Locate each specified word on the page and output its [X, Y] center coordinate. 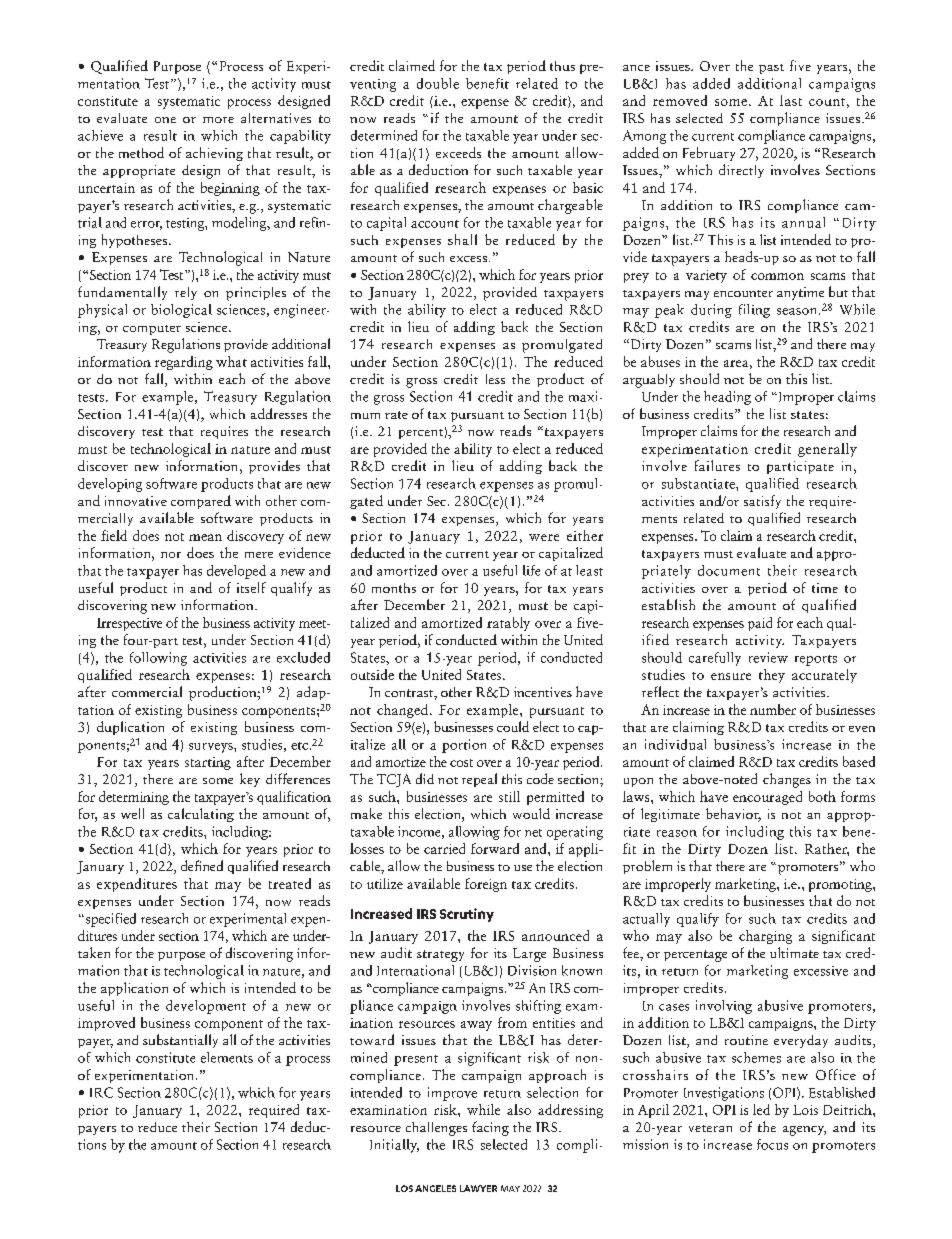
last [791, 100]
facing [490, 1128]
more [218, 120]
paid [760, 624]
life [531, 570]
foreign [486, 885]
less [495, 379]
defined [202, 865]
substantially [180, 1041]
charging [765, 937]
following [158, 659]
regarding [184, 363]
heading [727, 398]
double [438, 83]
